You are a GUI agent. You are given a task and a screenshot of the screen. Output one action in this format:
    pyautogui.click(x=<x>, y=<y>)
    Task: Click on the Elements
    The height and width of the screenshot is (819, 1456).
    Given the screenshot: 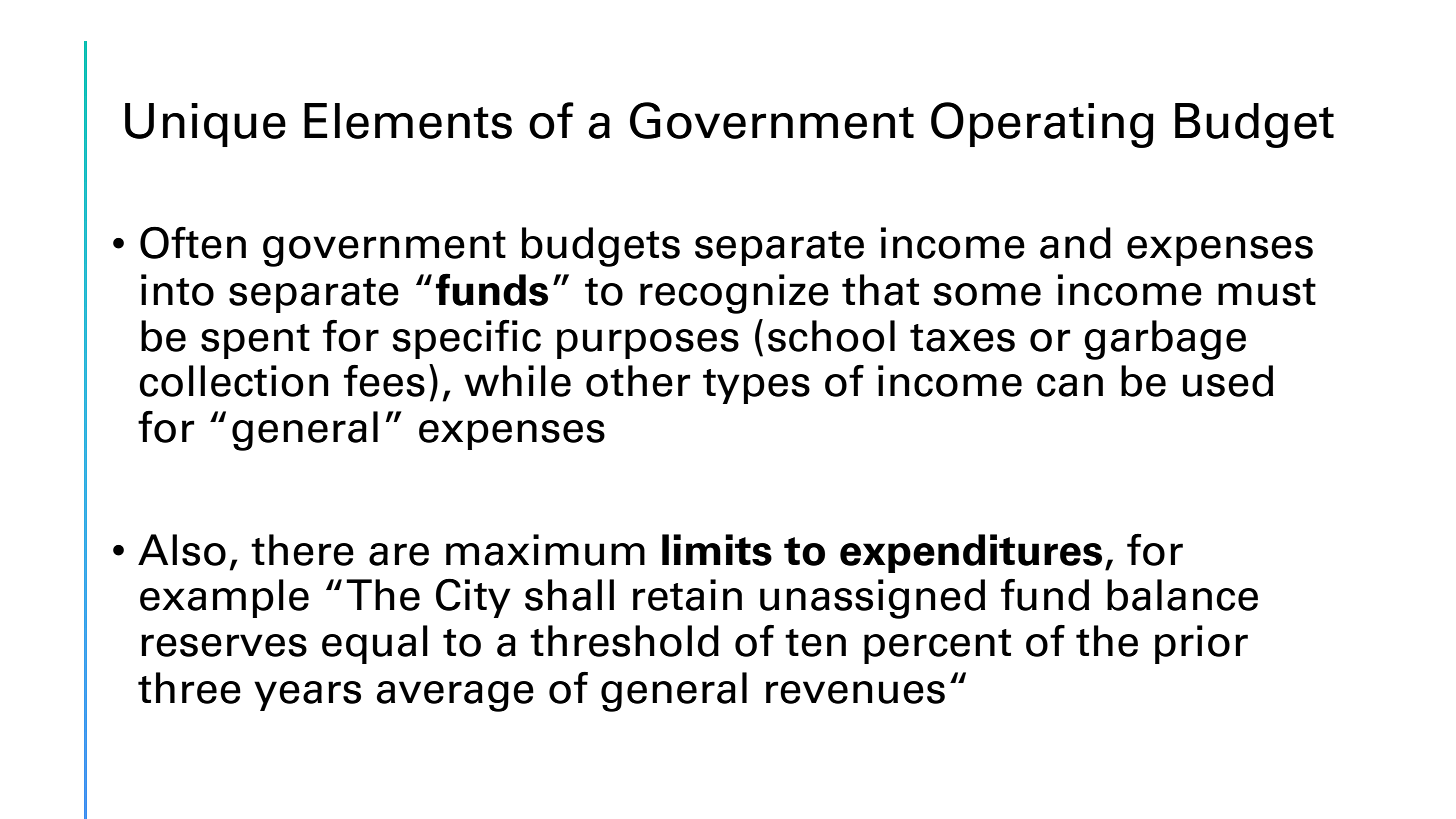 What is the action you would take?
    pyautogui.click(x=408, y=121)
